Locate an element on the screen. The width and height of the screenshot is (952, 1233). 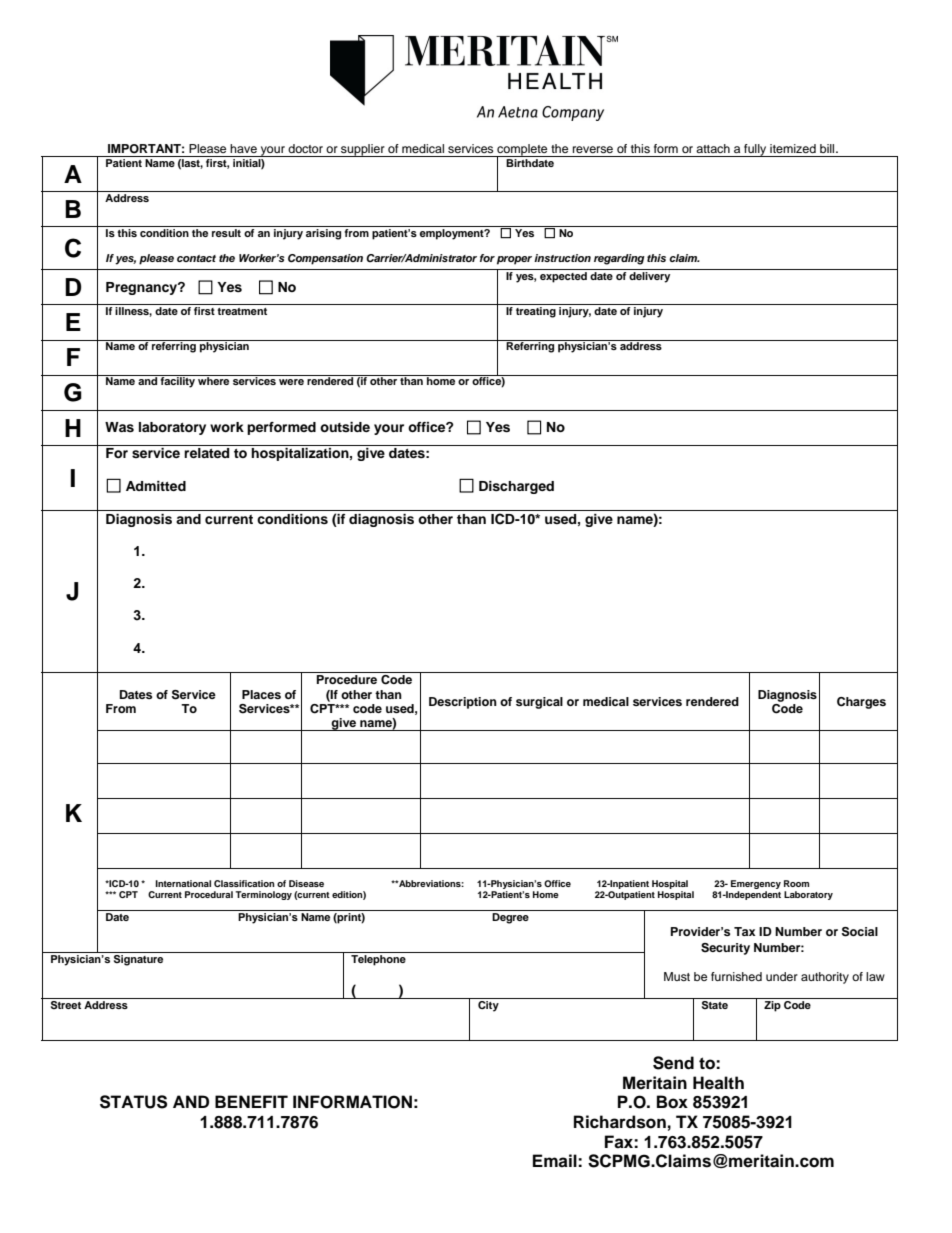
International is located at coordinates (183, 883).
